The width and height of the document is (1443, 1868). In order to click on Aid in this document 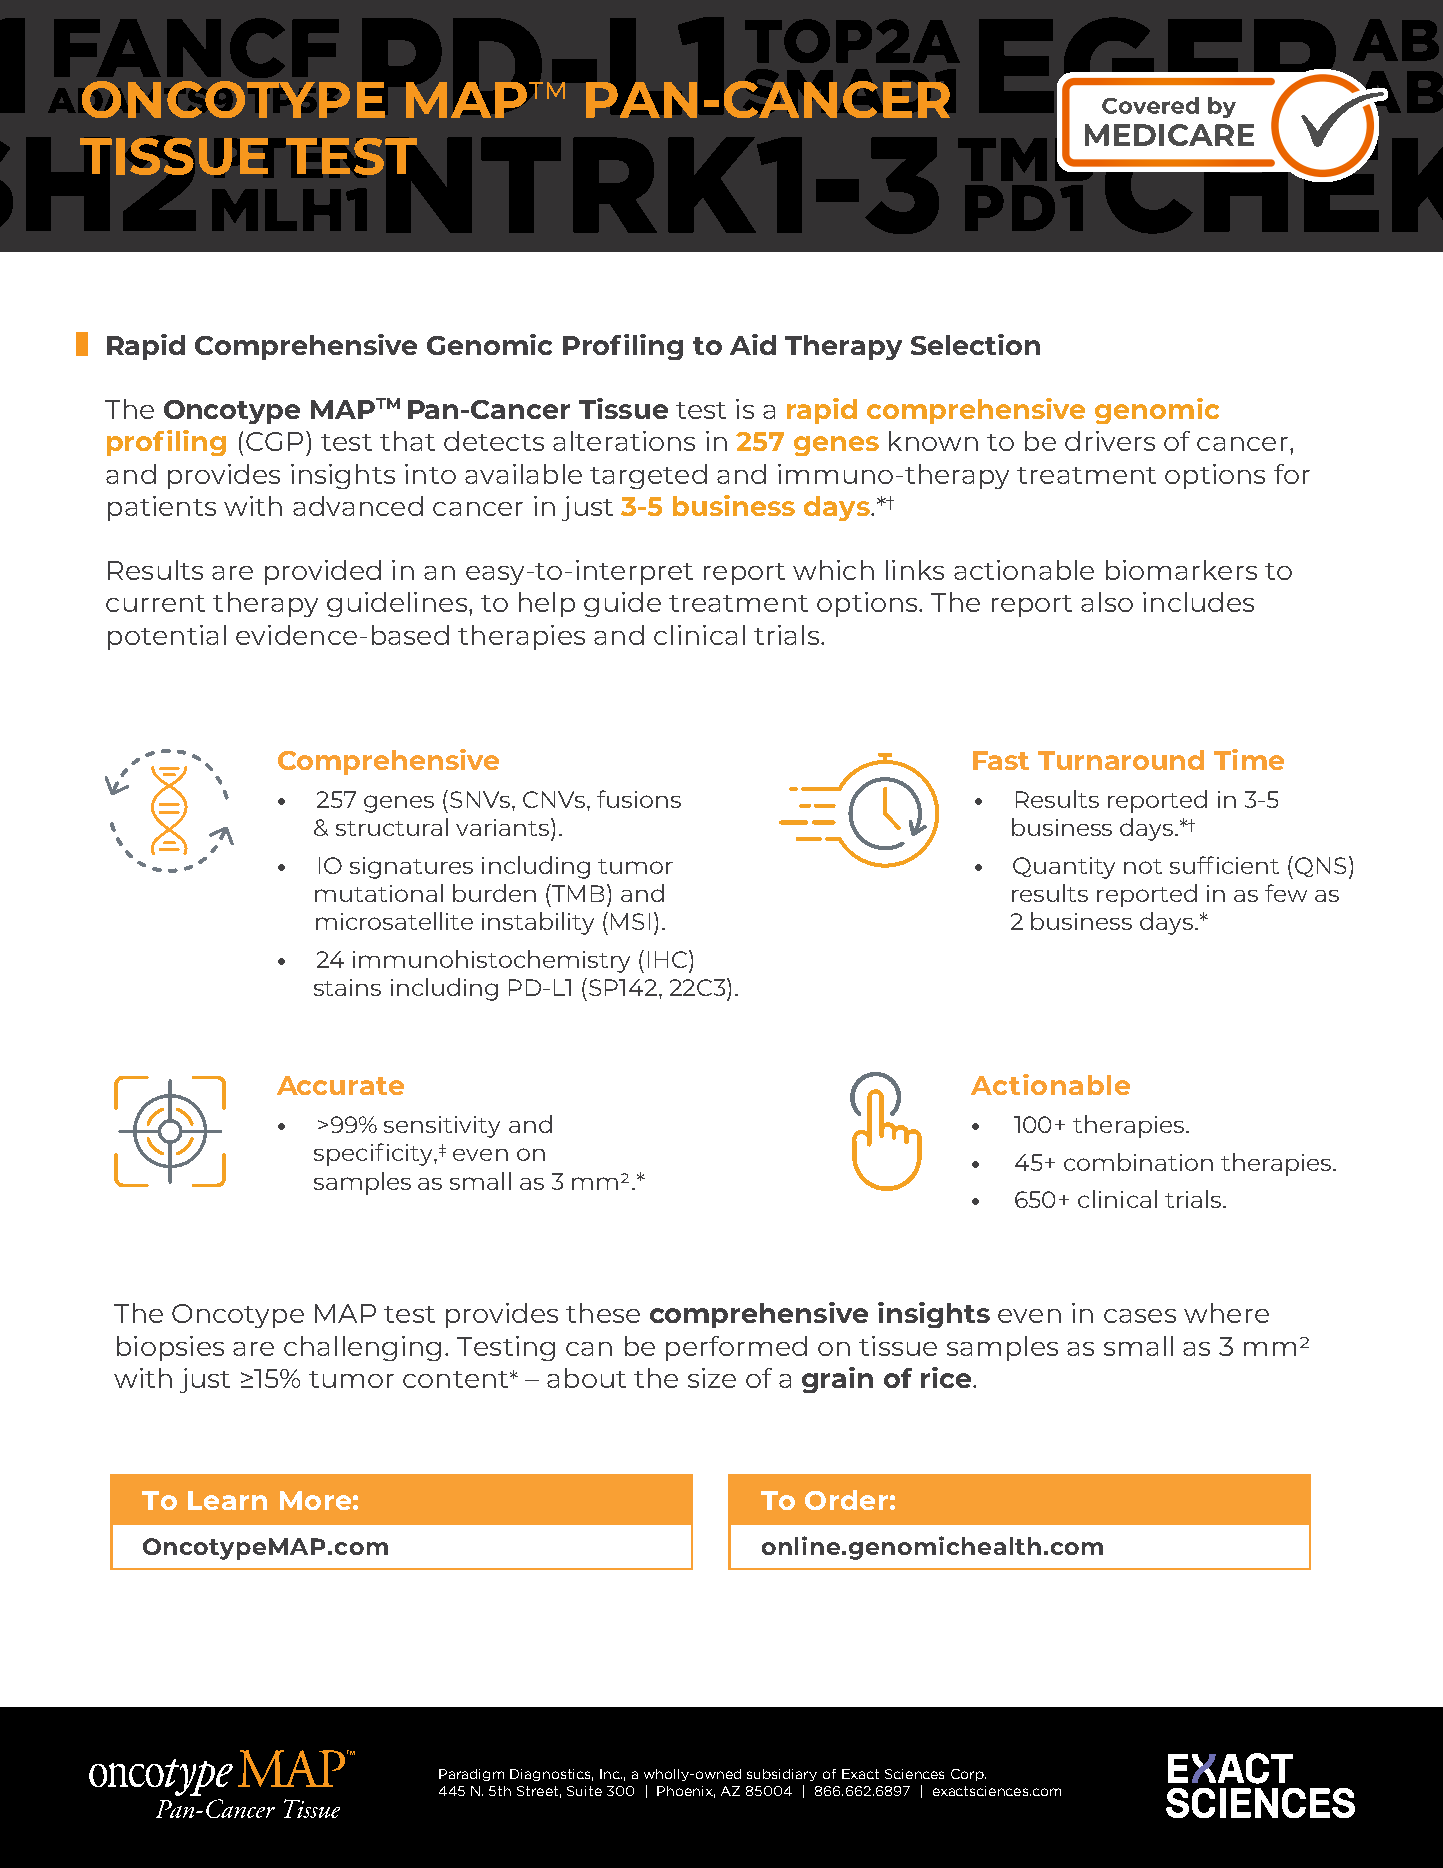, I will do `click(753, 344)`.
